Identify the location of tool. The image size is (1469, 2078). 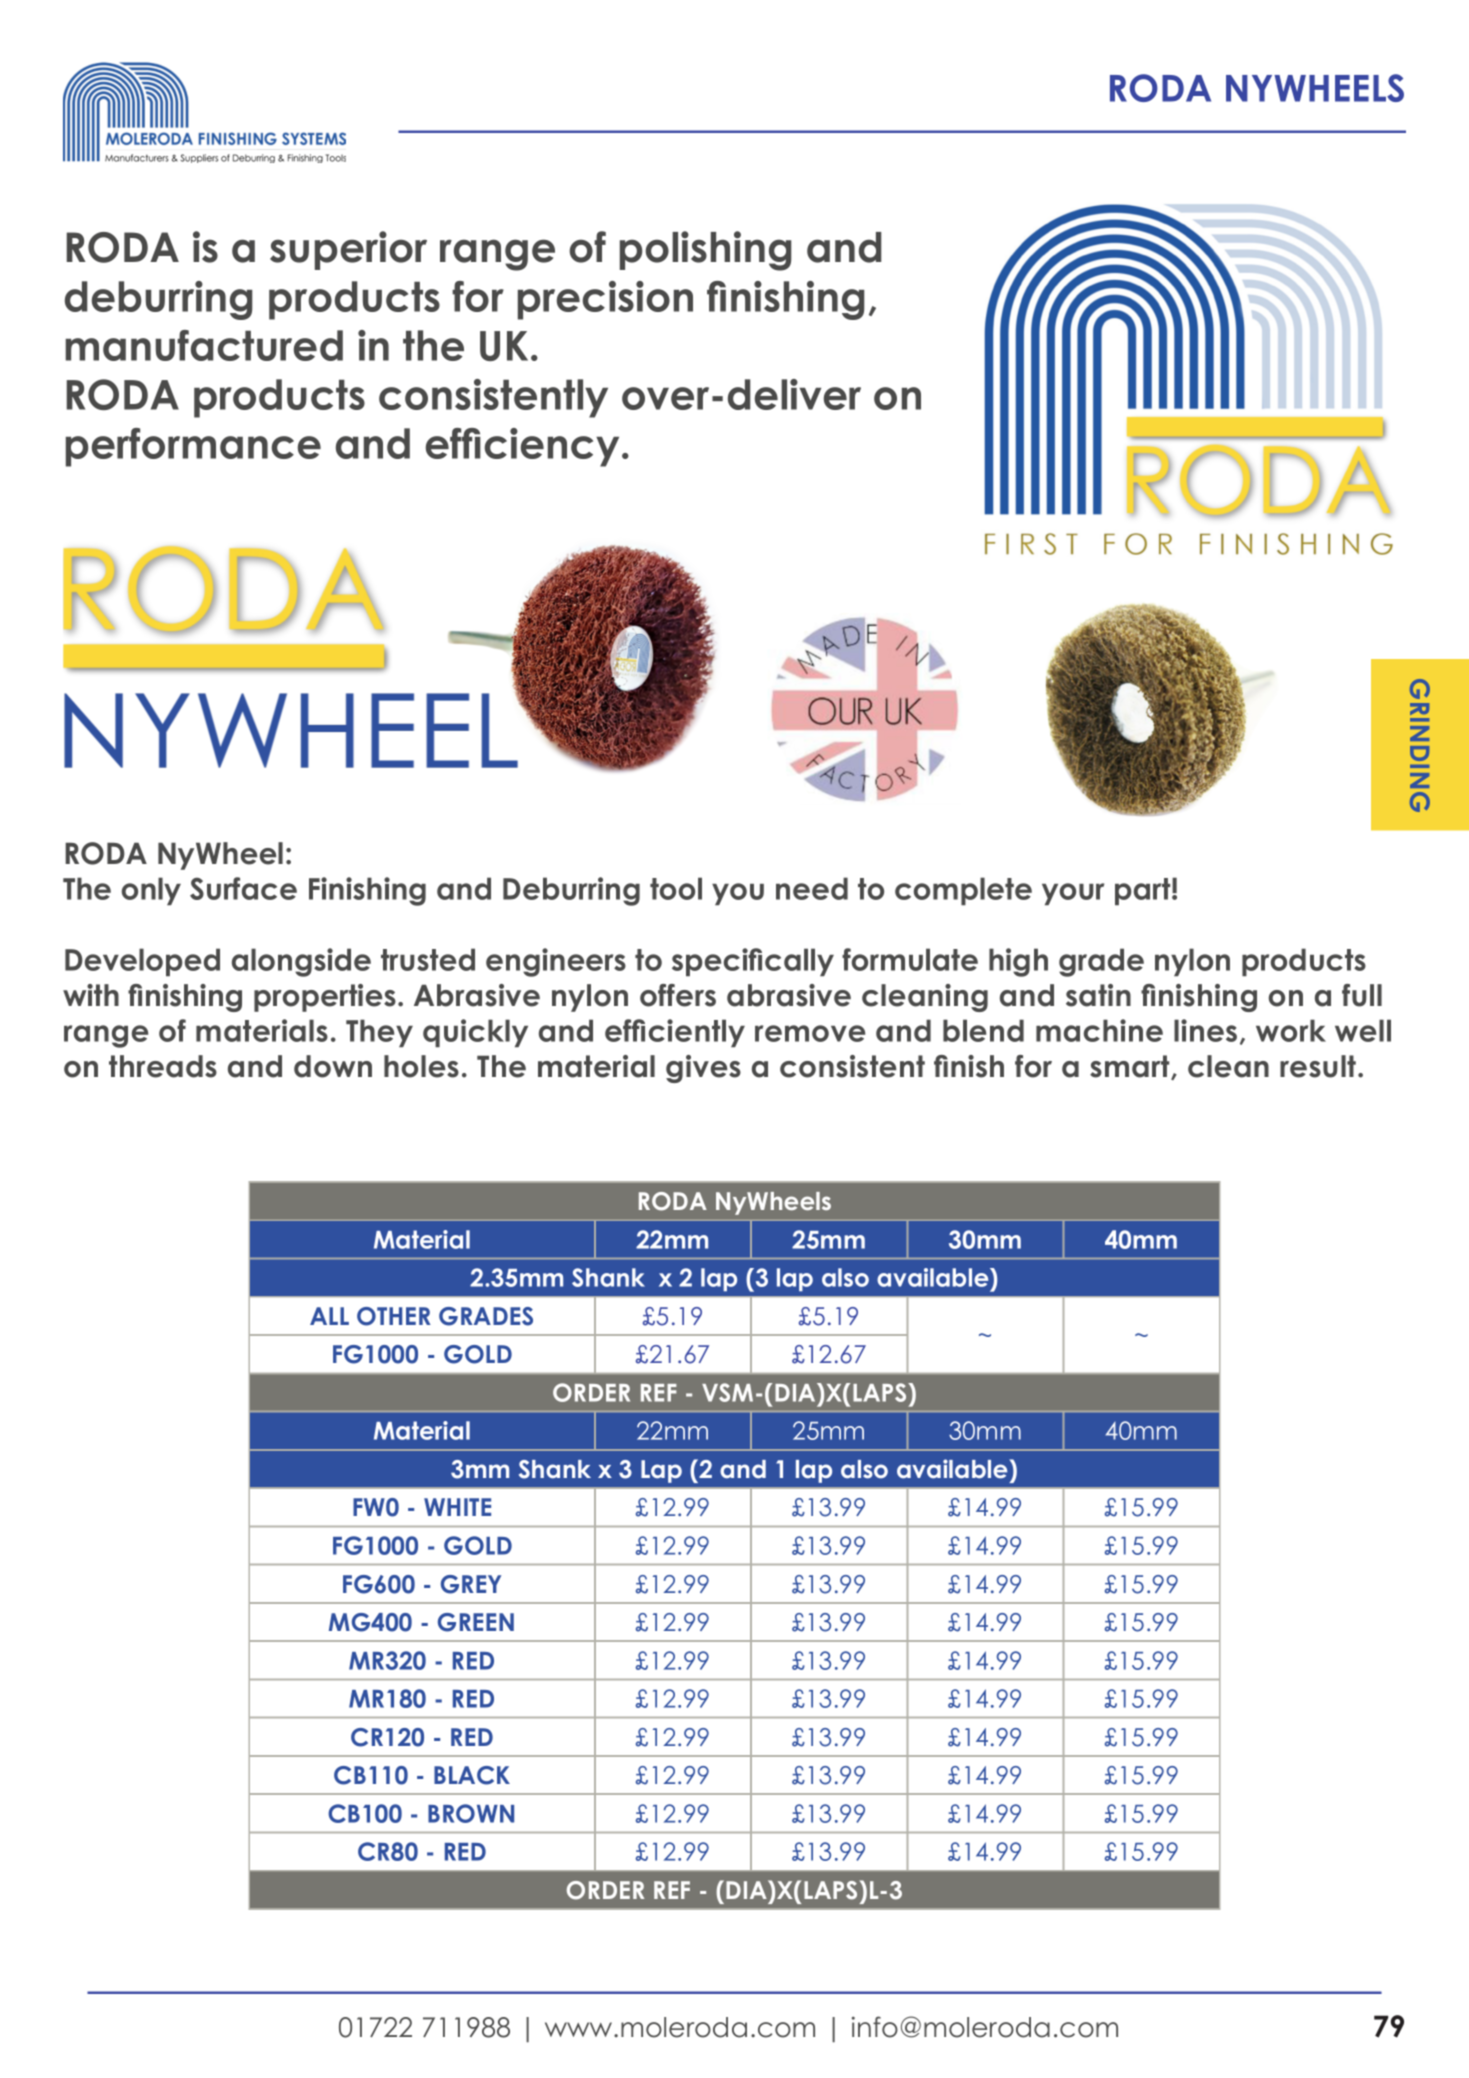
(676, 888).
